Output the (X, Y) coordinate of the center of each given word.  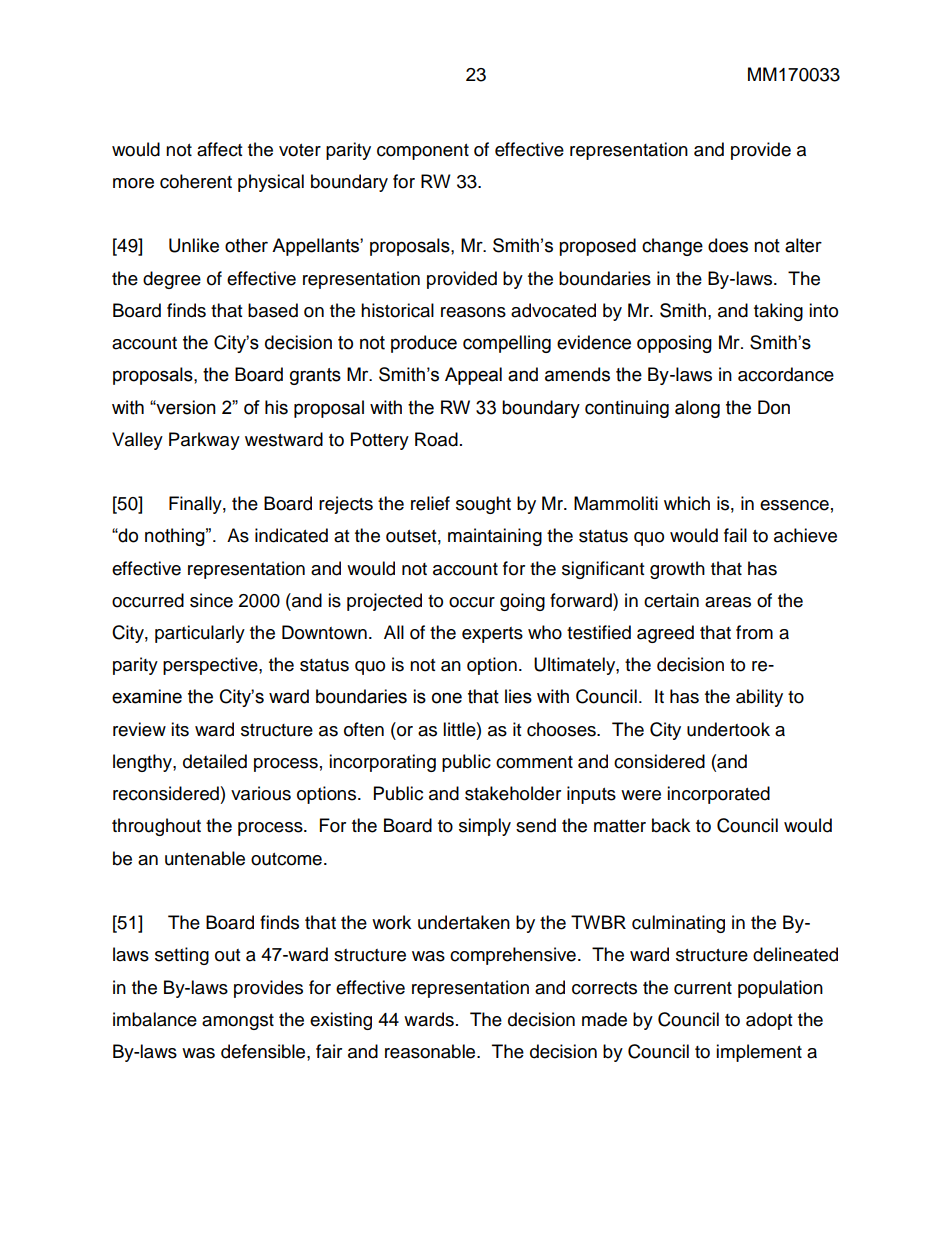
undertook (728, 729)
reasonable (431, 1051)
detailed (215, 761)
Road (436, 439)
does (728, 245)
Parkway (204, 441)
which (687, 503)
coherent (196, 181)
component (423, 152)
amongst (238, 1022)
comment (534, 762)
